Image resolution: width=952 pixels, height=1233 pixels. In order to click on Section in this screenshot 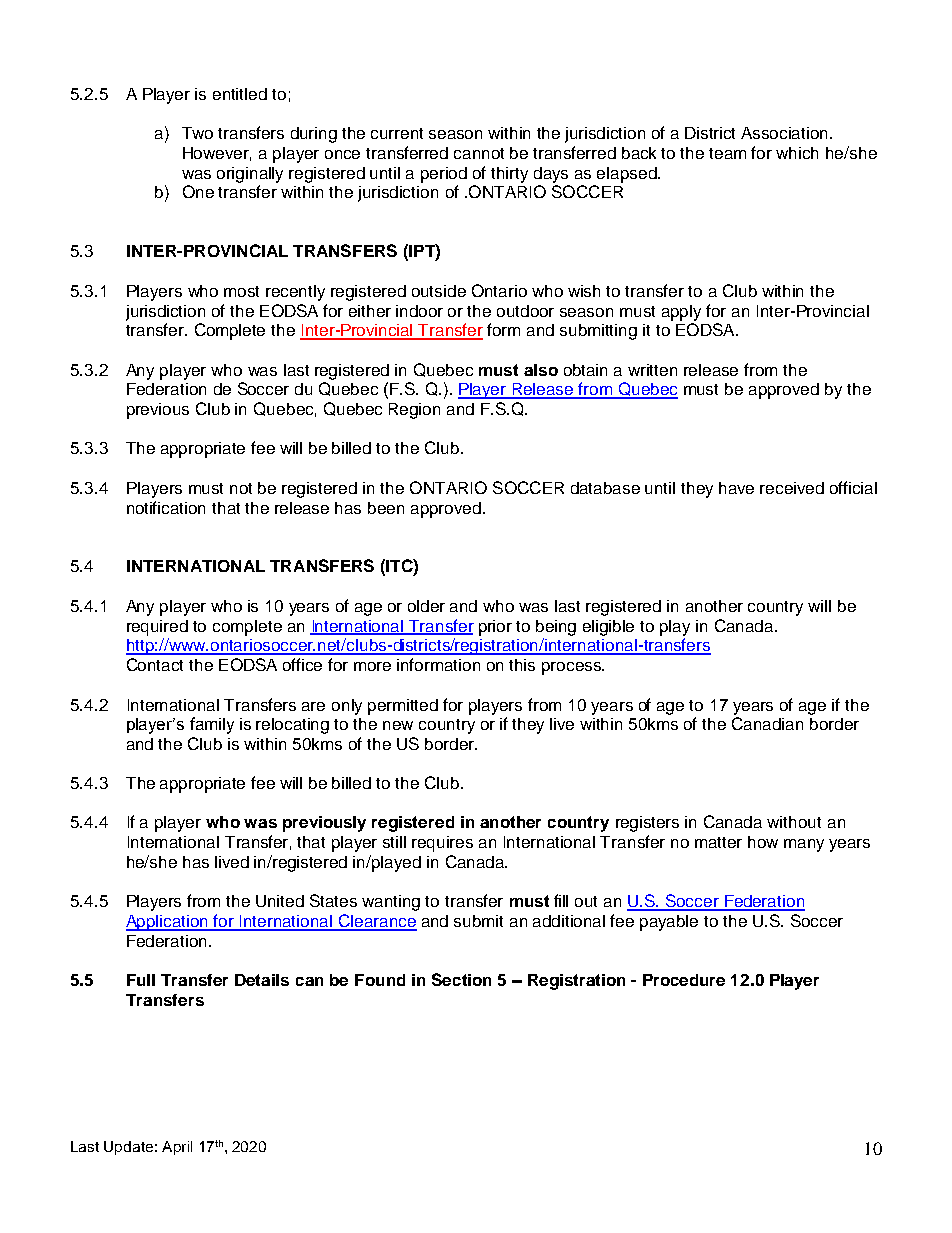, I will do `click(461, 979)`.
